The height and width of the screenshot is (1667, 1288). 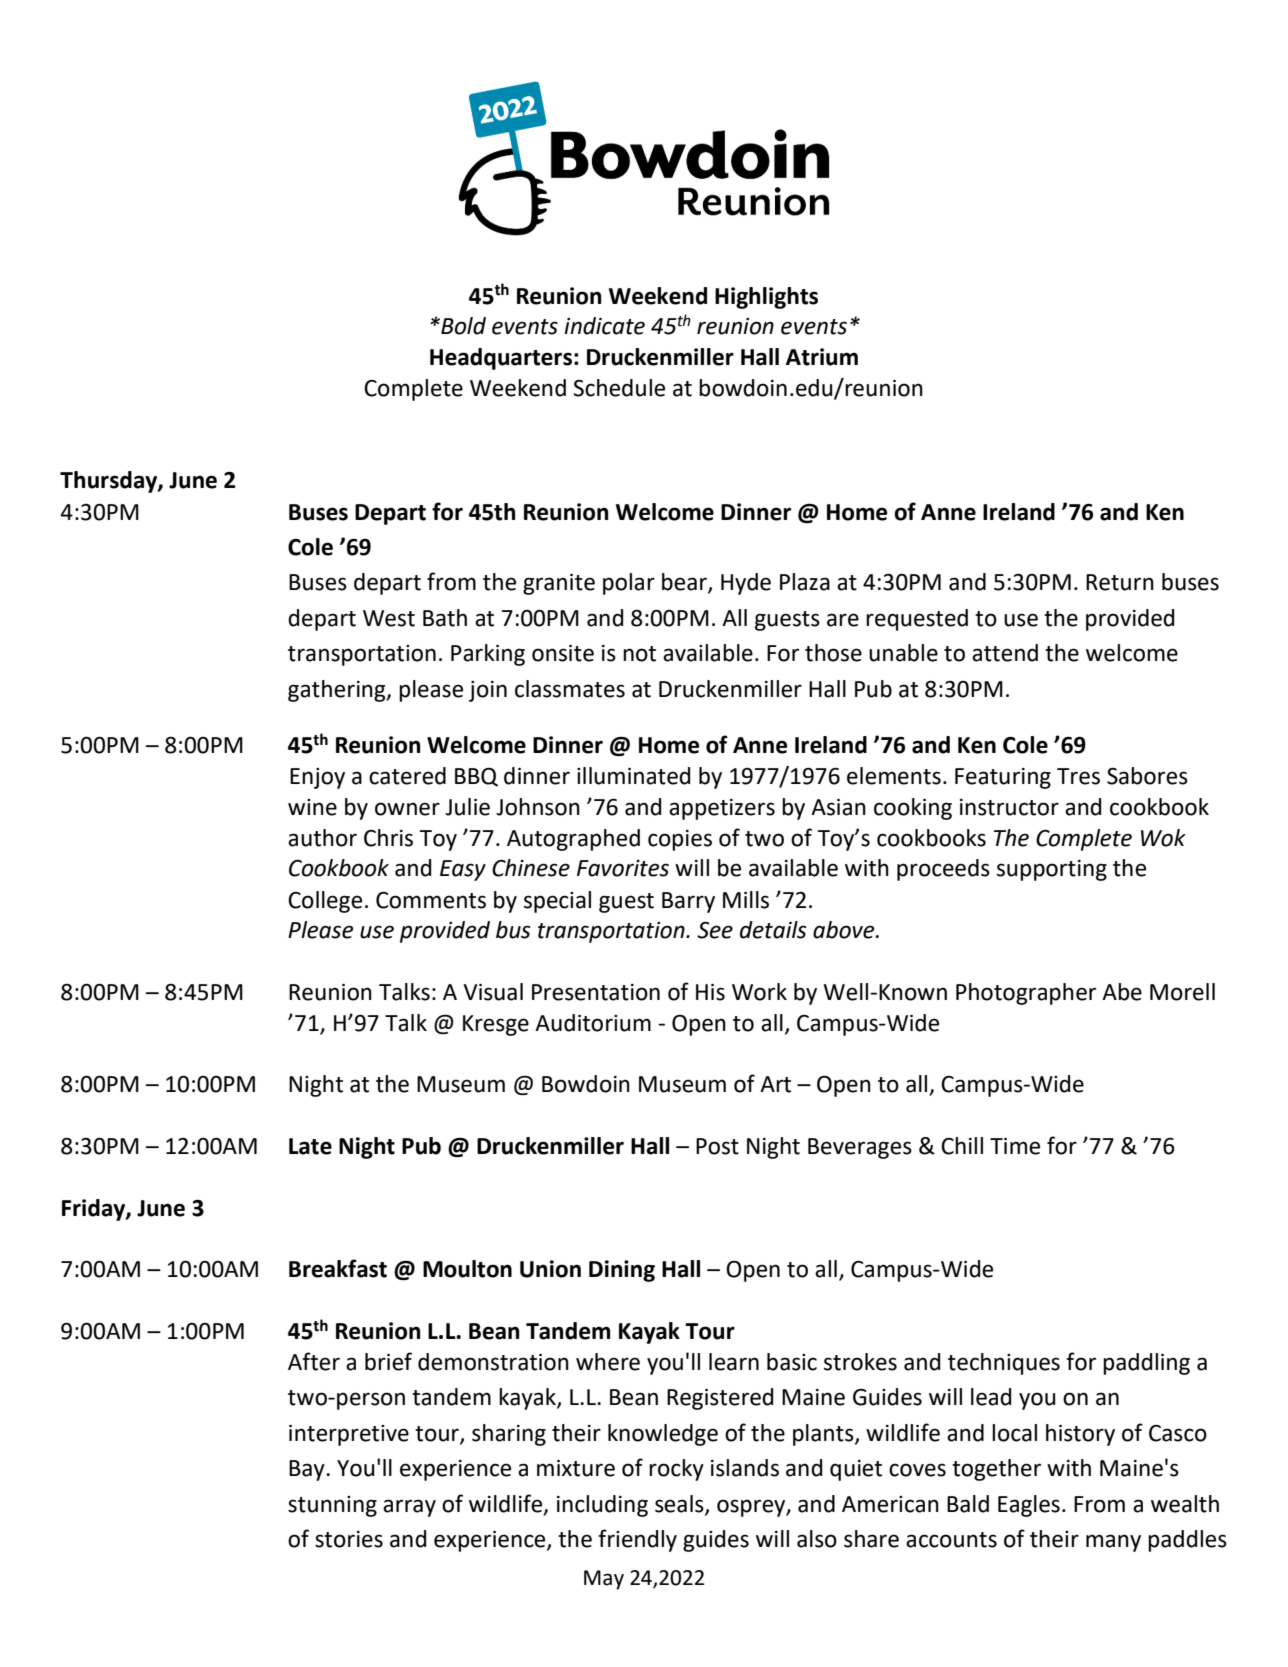 I want to click on Abe, so click(x=1122, y=992).
